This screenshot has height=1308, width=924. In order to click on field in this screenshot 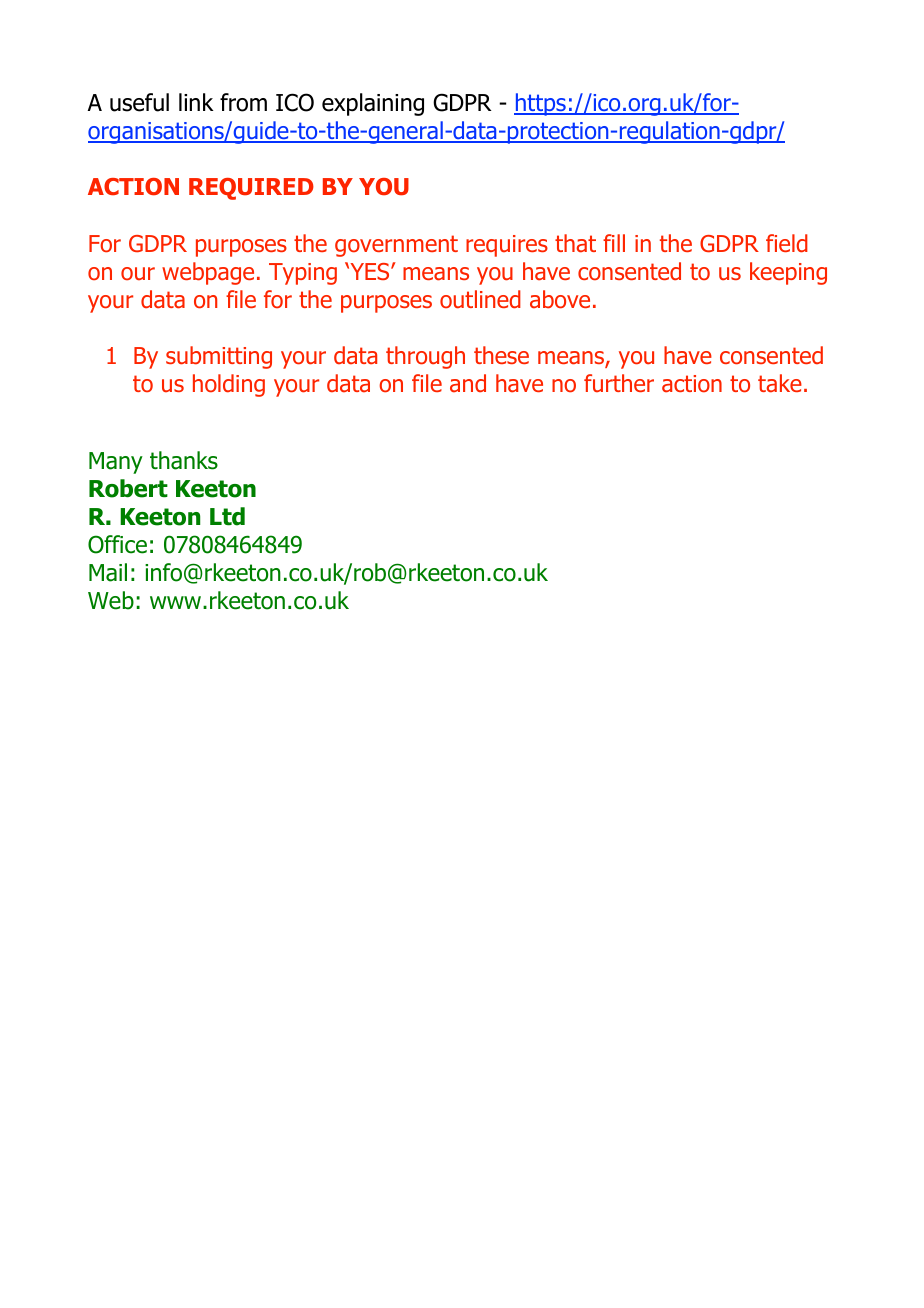, I will do `click(787, 243)`.
